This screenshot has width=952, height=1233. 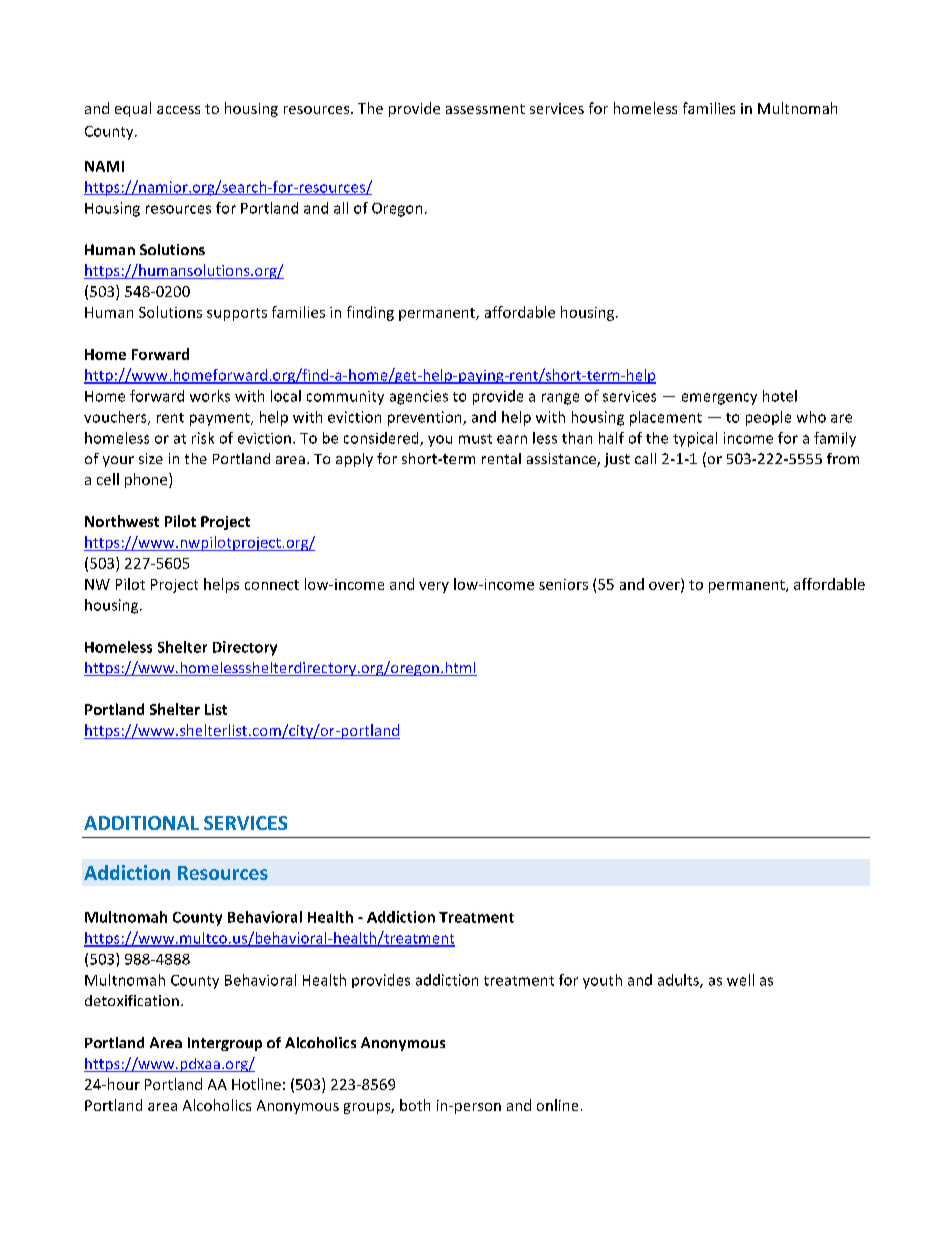 What do you see at coordinates (419, 397) in the screenshot?
I see `agencies` at bounding box center [419, 397].
